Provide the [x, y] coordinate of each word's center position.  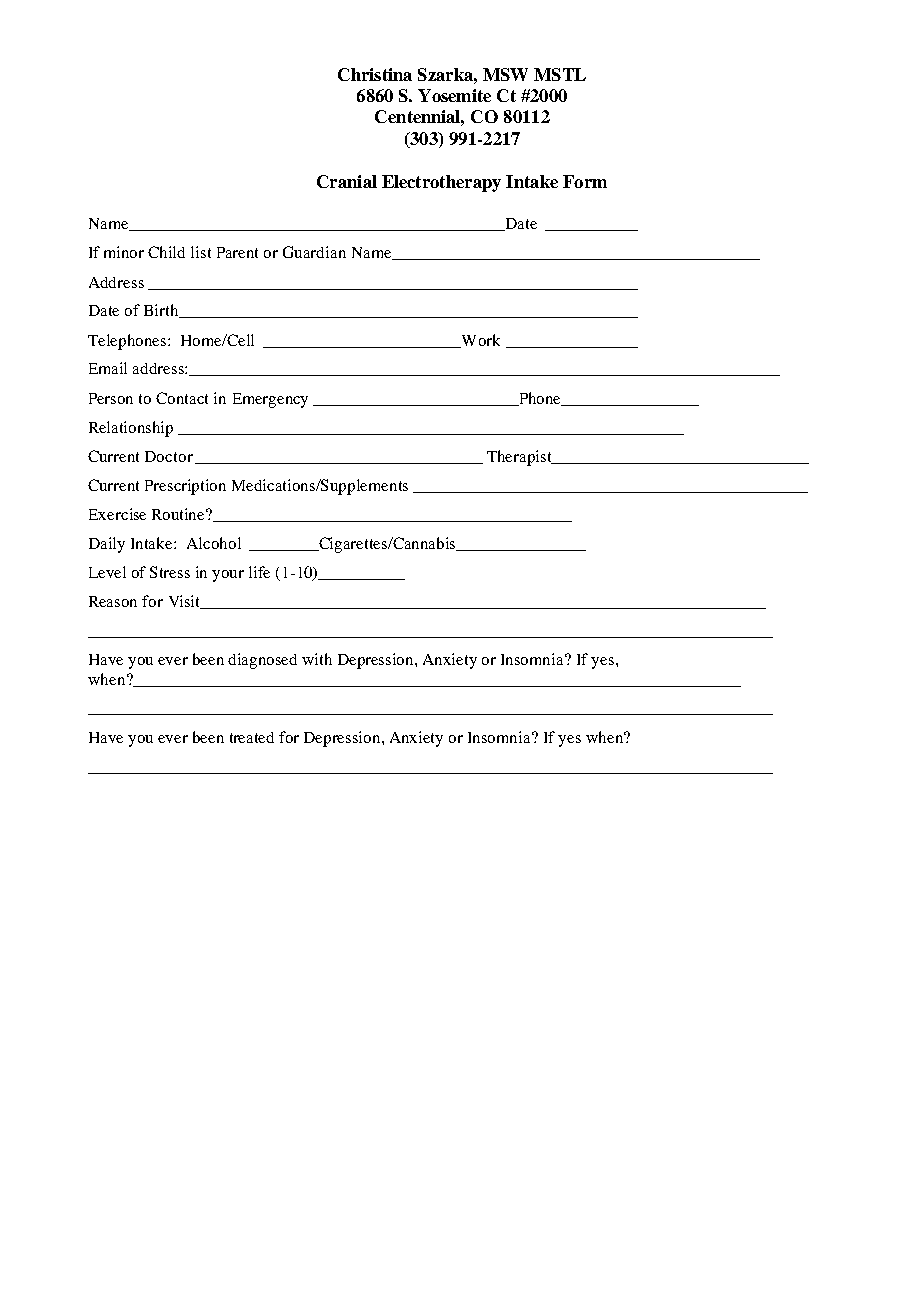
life [259, 572]
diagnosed [262, 661]
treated [252, 737]
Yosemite [454, 95]
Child [166, 252]
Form [585, 181]
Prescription [185, 487]
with [317, 659]
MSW [505, 74]
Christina [375, 74]
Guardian [314, 252]
